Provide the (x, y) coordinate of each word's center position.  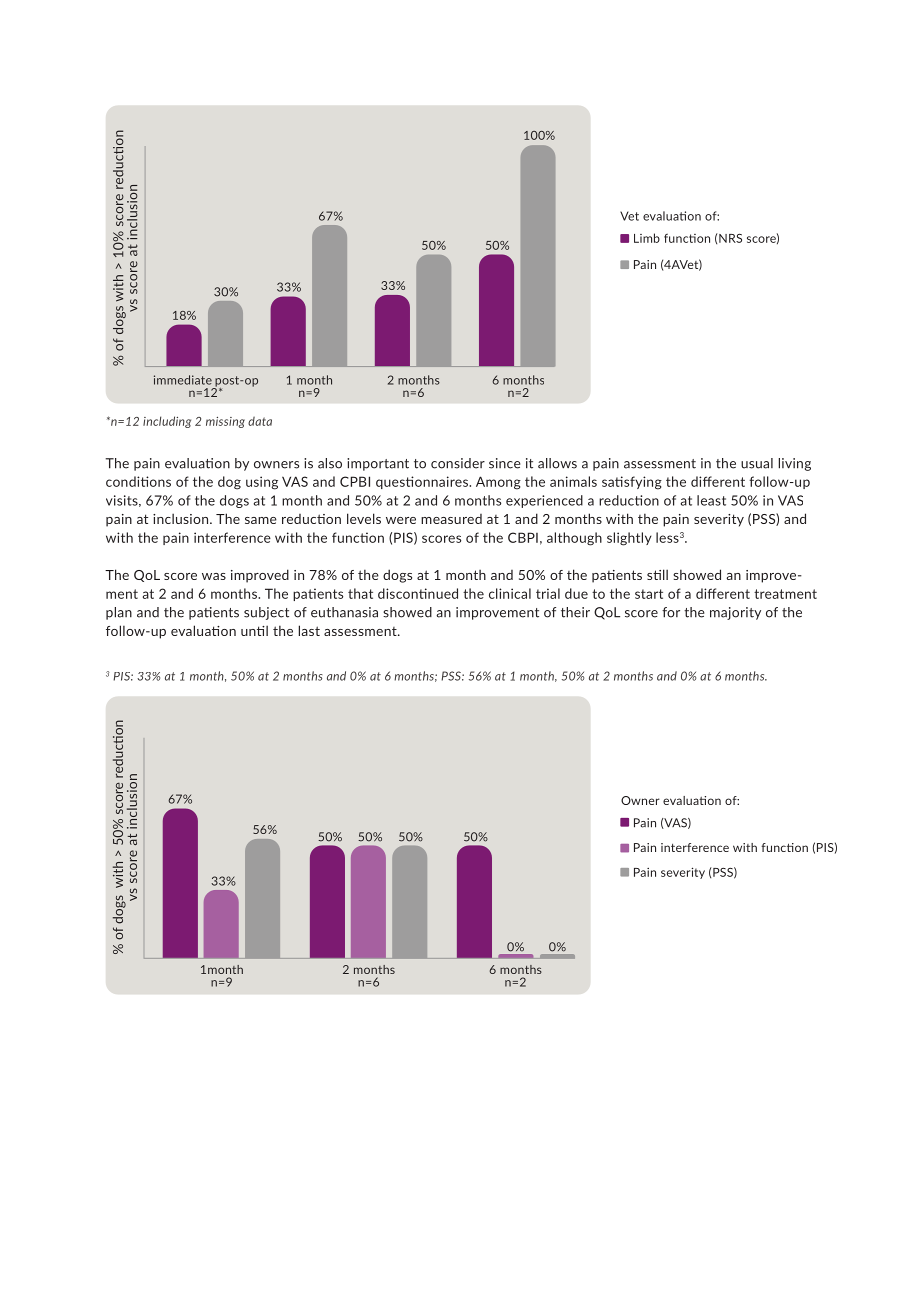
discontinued (418, 593)
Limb (647, 238)
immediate (183, 380)
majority (735, 613)
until (254, 630)
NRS (730, 238)
